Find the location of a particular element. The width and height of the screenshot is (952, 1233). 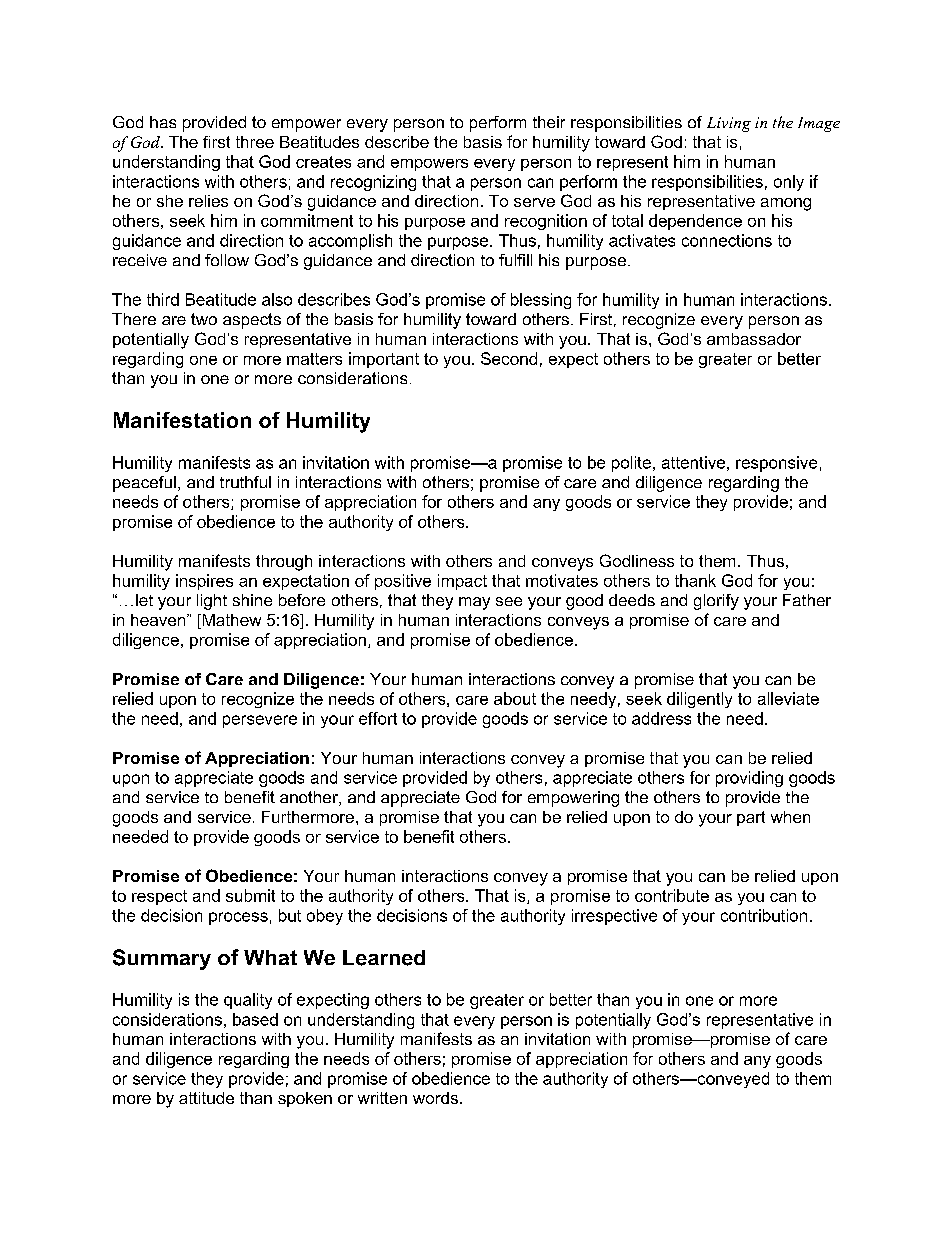

about is located at coordinates (515, 698).
